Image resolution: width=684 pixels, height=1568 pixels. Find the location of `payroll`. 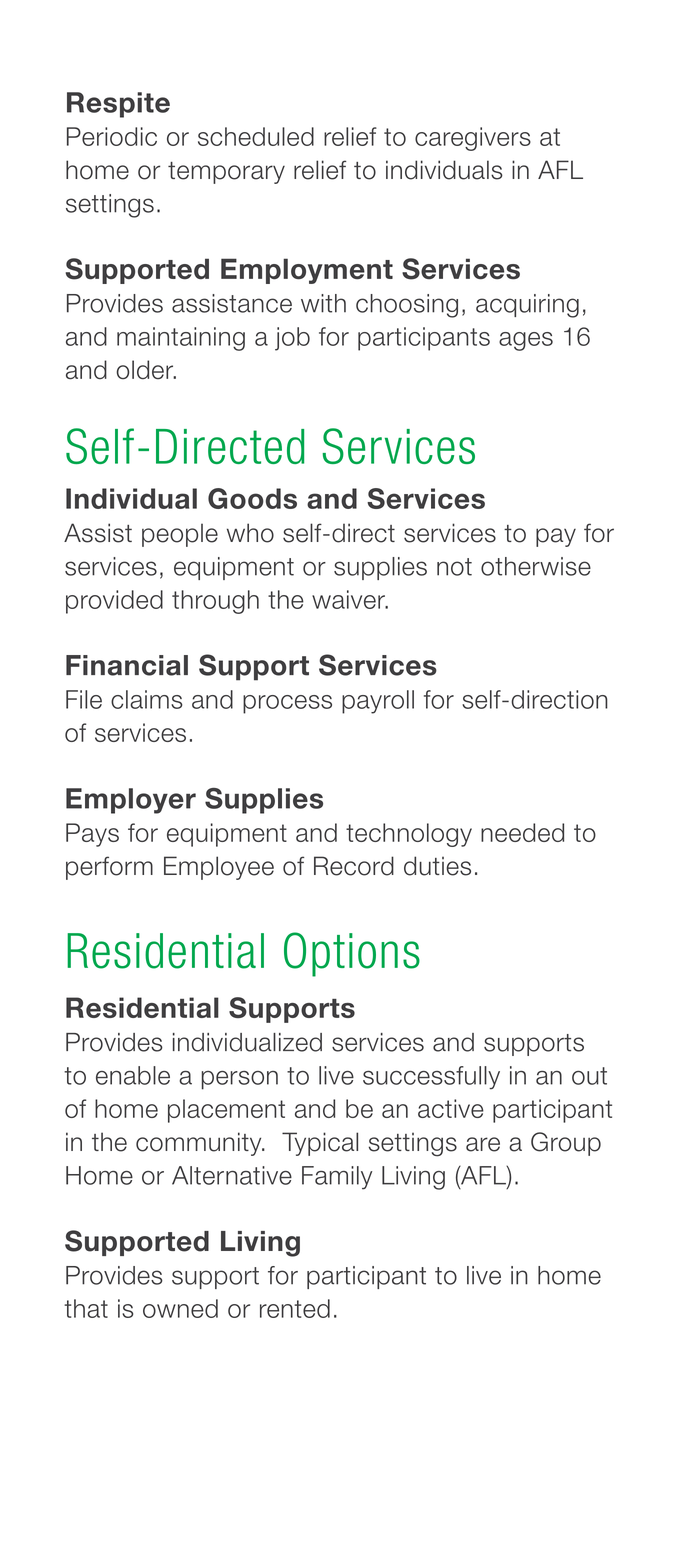

payroll is located at coordinates (378, 702).
